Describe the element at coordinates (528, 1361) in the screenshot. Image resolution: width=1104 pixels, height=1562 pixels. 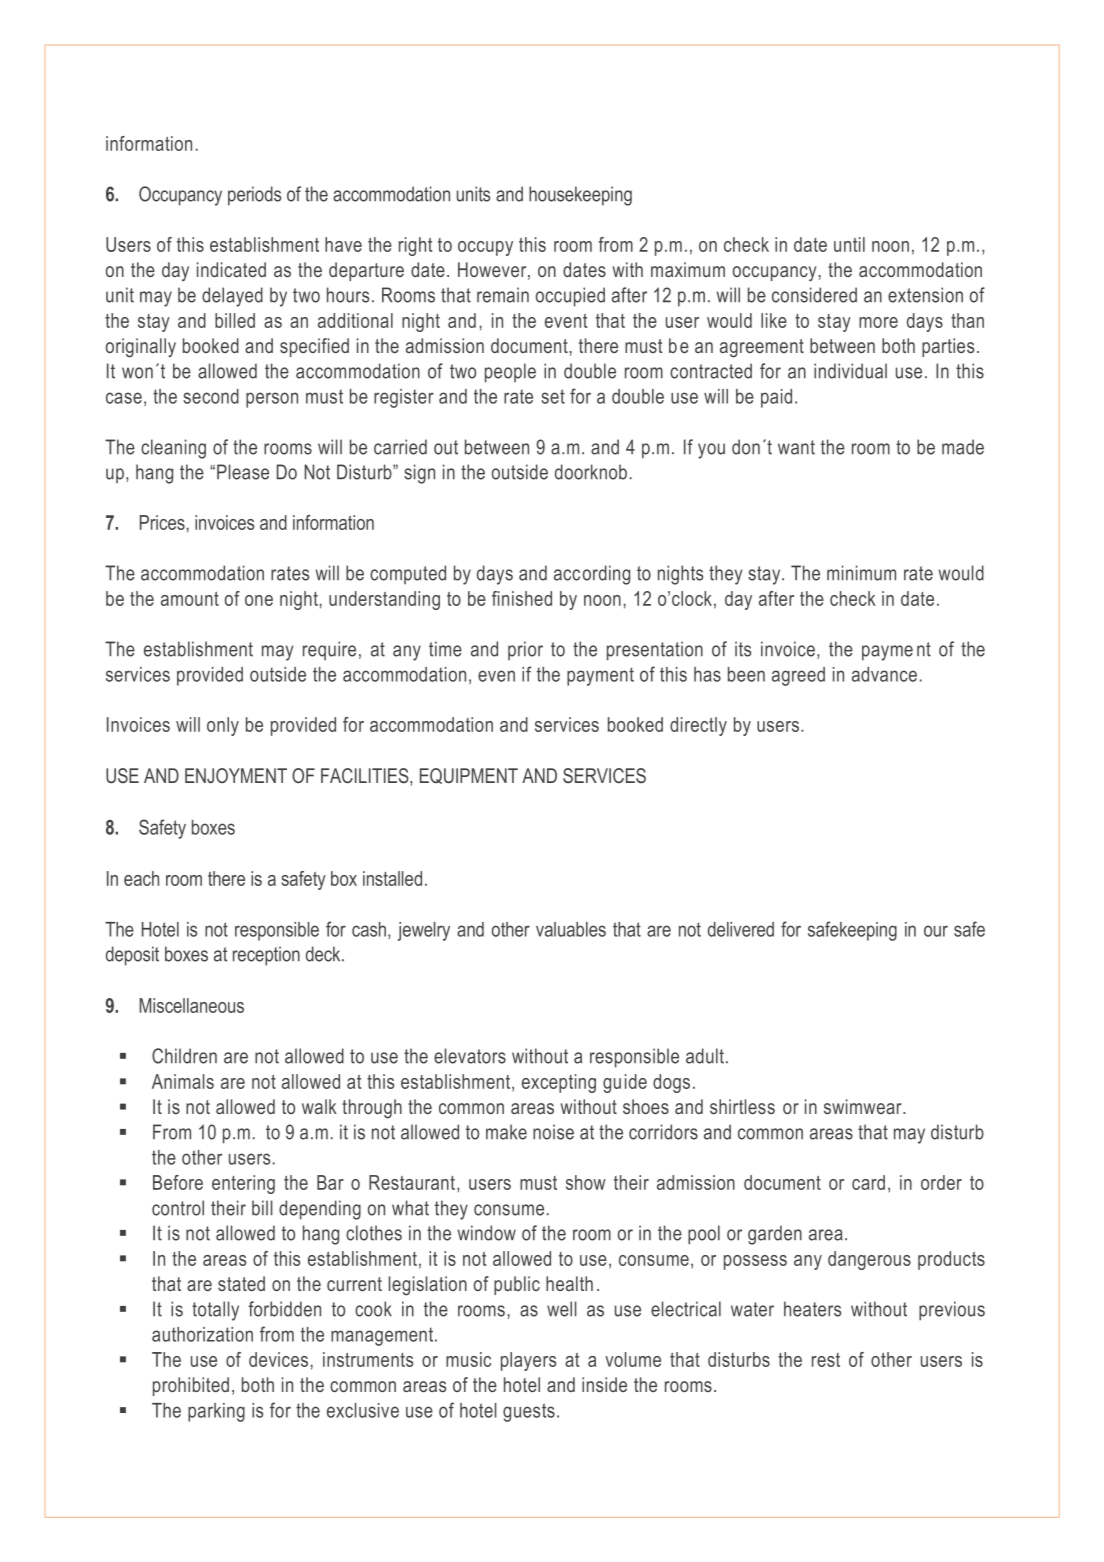
I see `players` at that location.
